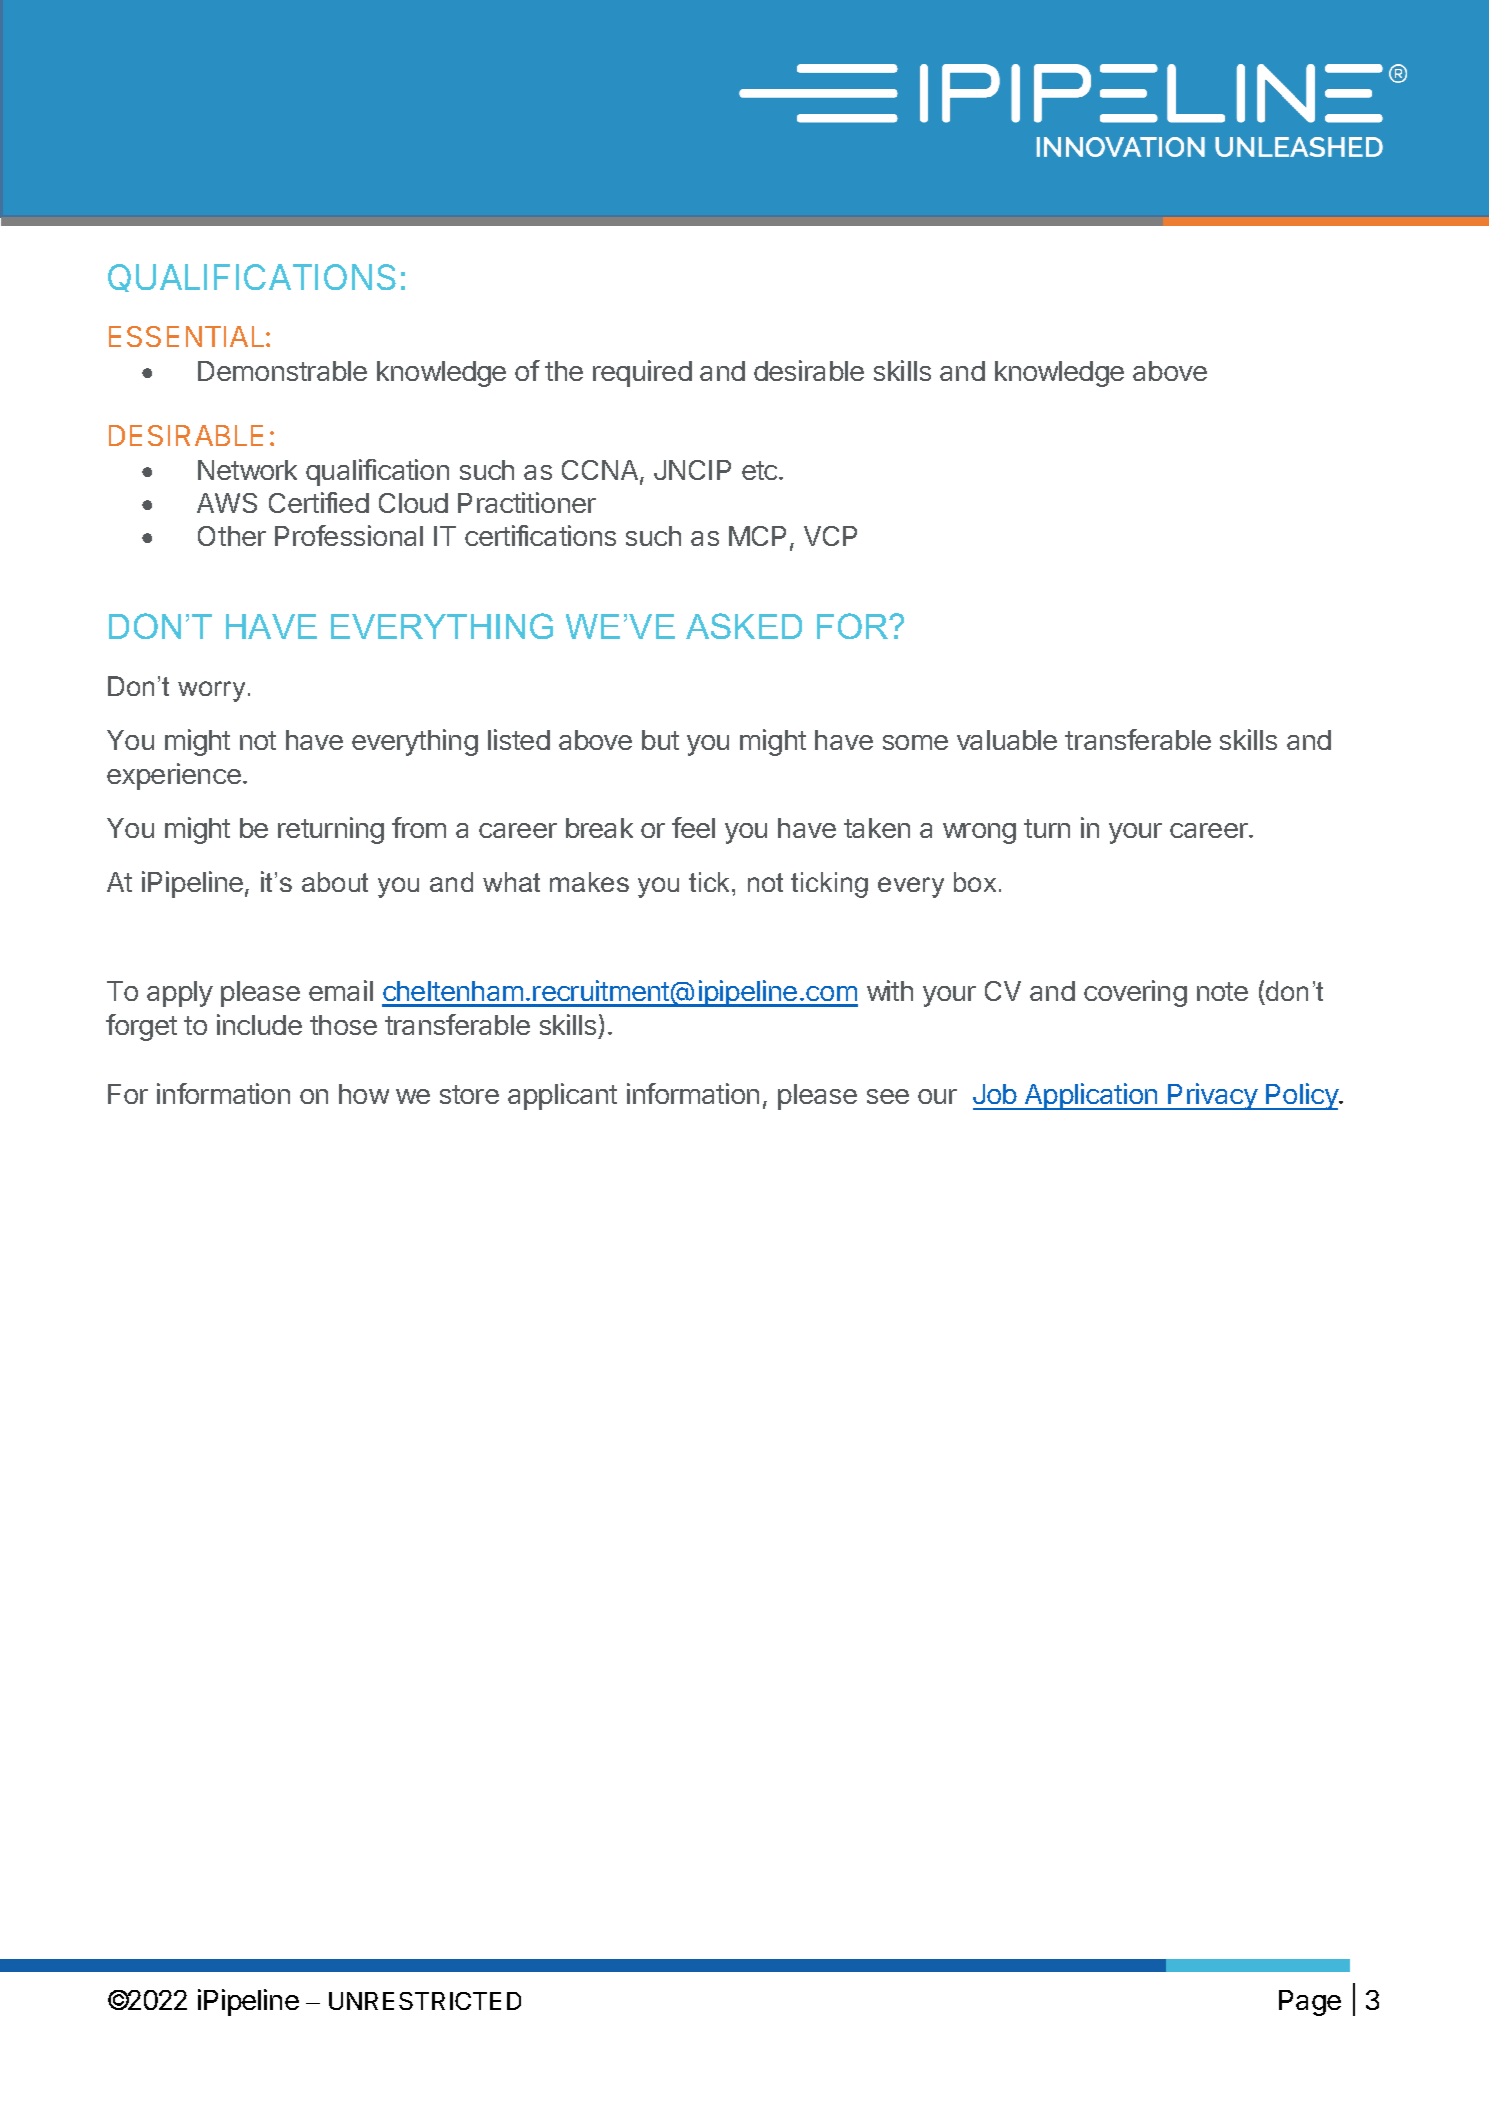  I want to click on Privacy, so click(1213, 1096).
